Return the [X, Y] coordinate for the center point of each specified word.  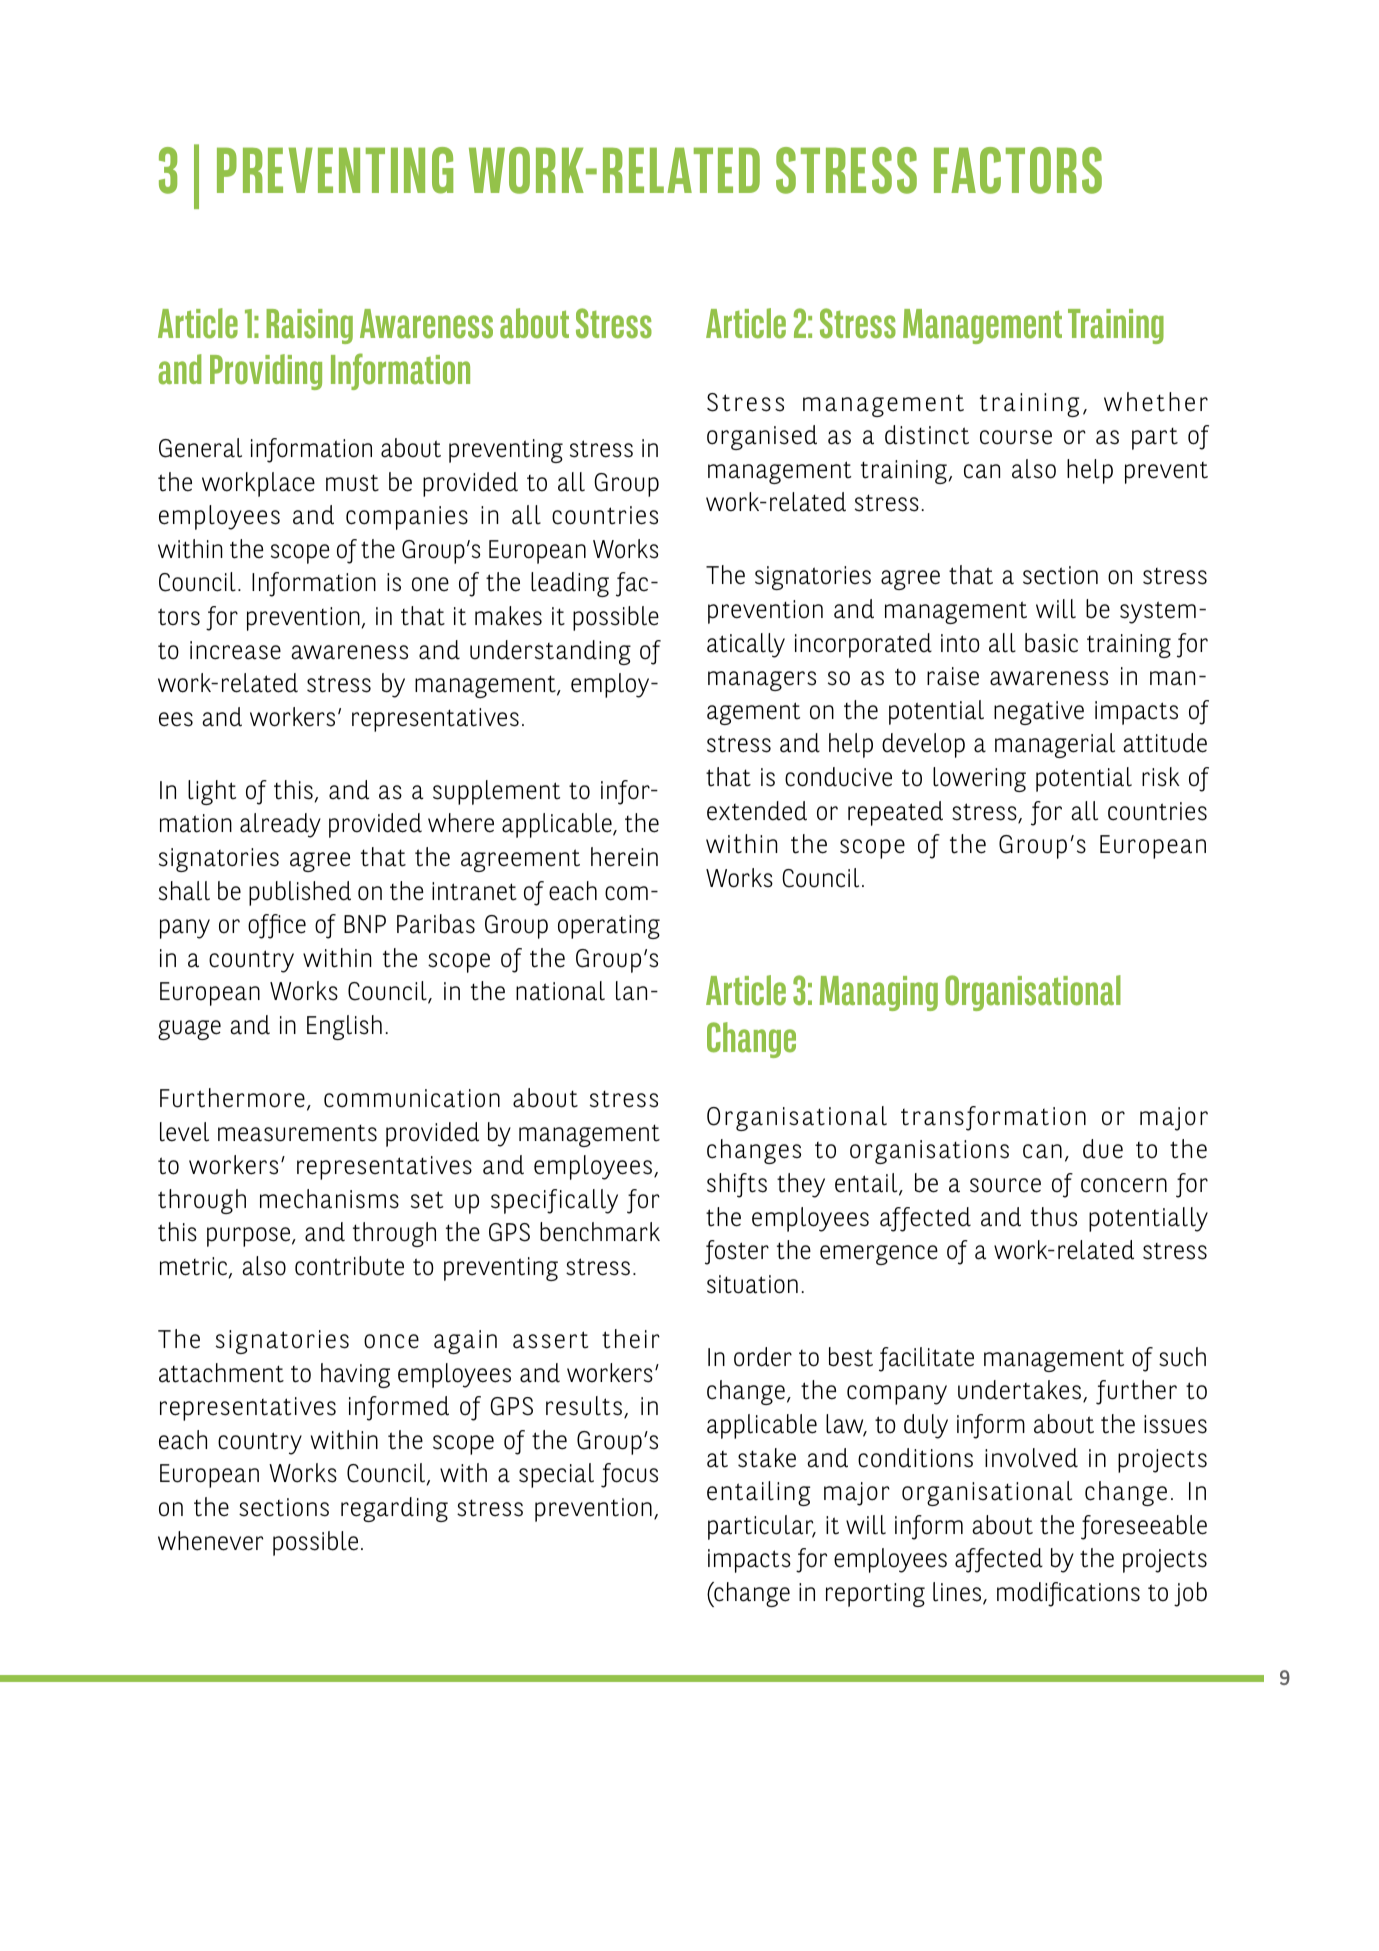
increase [235, 650]
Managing [879, 993]
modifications [1068, 1594]
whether [1156, 402]
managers [762, 681]
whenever [210, 1541]
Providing [266, 372]
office [277, 926]
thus [1054, 1217]
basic [1051, 643]
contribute [349, 1266]
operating [609, 927]
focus [629, 1475]
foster [737, 1252]
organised [762, 437]
